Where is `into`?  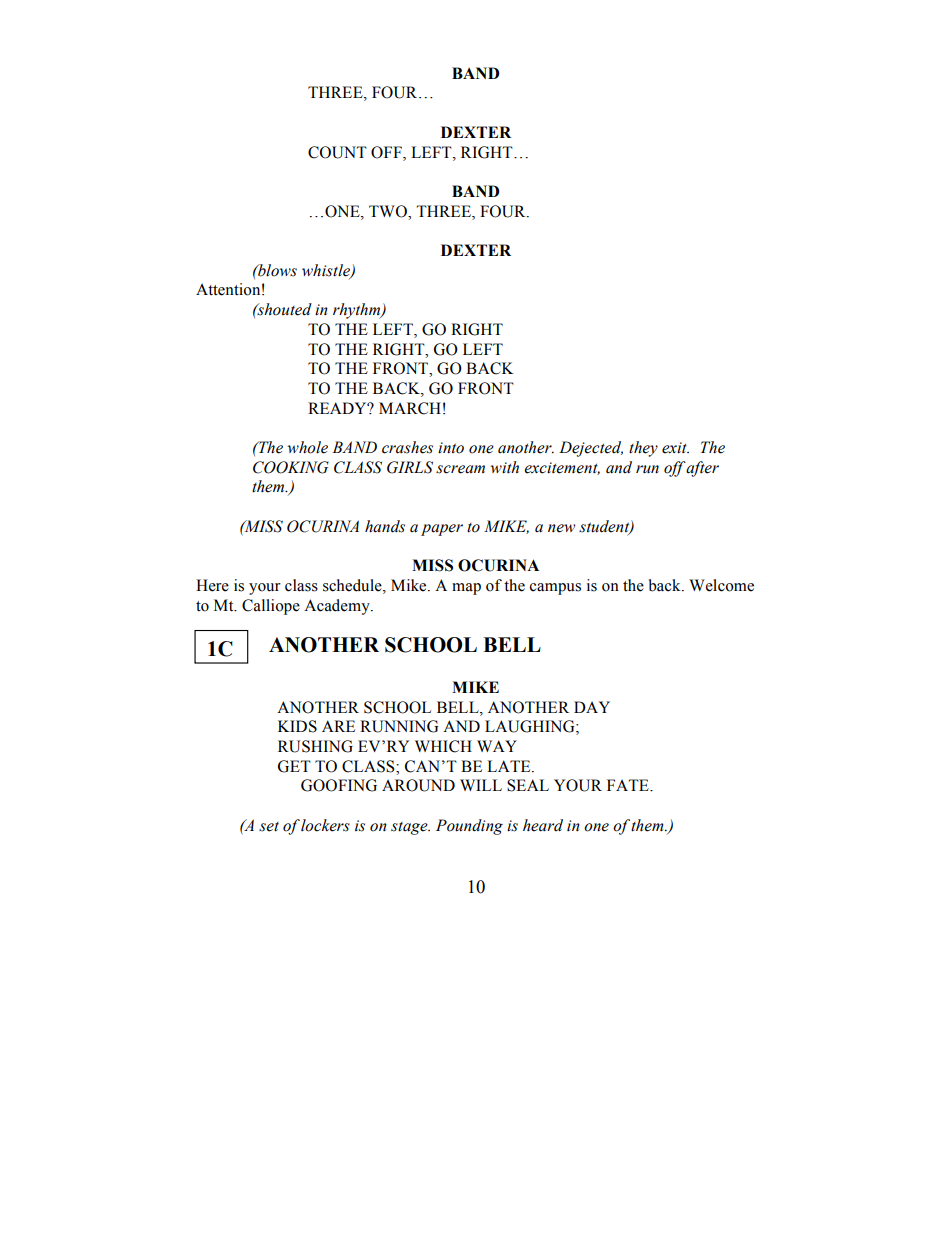
into is located at coordinates (451, 448).
